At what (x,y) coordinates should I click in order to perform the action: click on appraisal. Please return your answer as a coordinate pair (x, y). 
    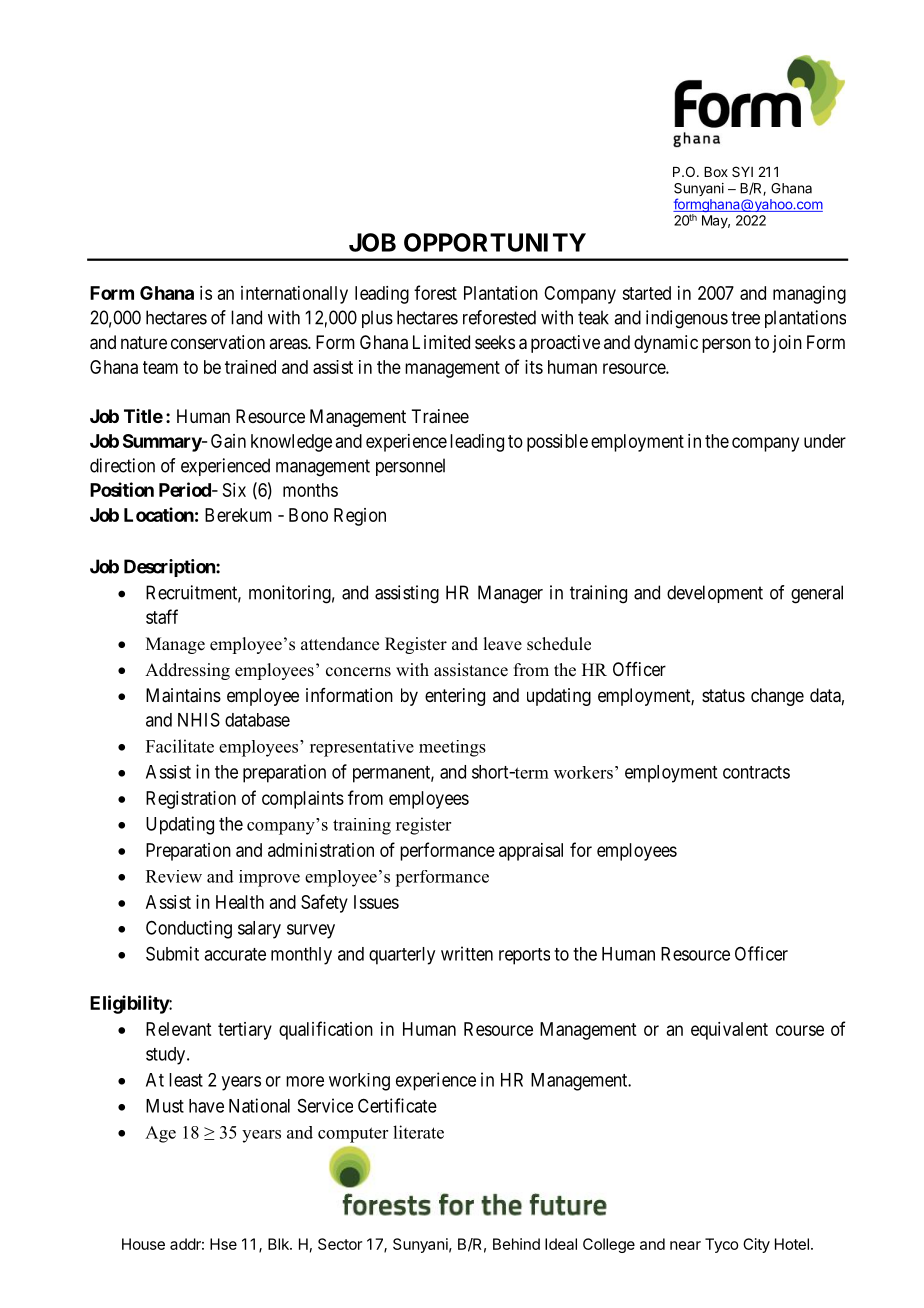
    Looking at the image, I should click on (531, 852).
